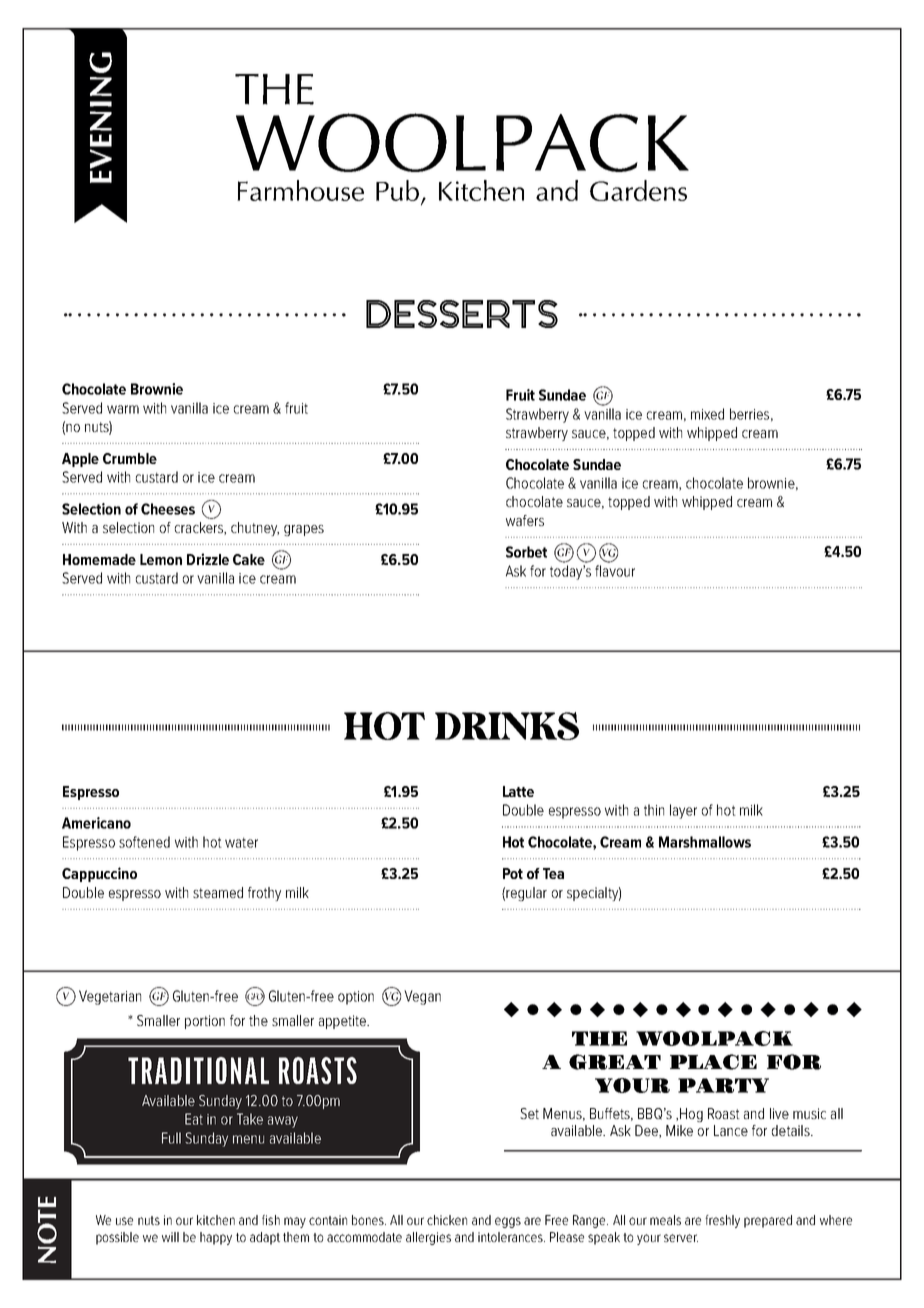 The image size is (924, 1308). What do you see at coordinates (130, 458) in the screenshot?
I see `Crumble` at bounding box center [130, 458].
